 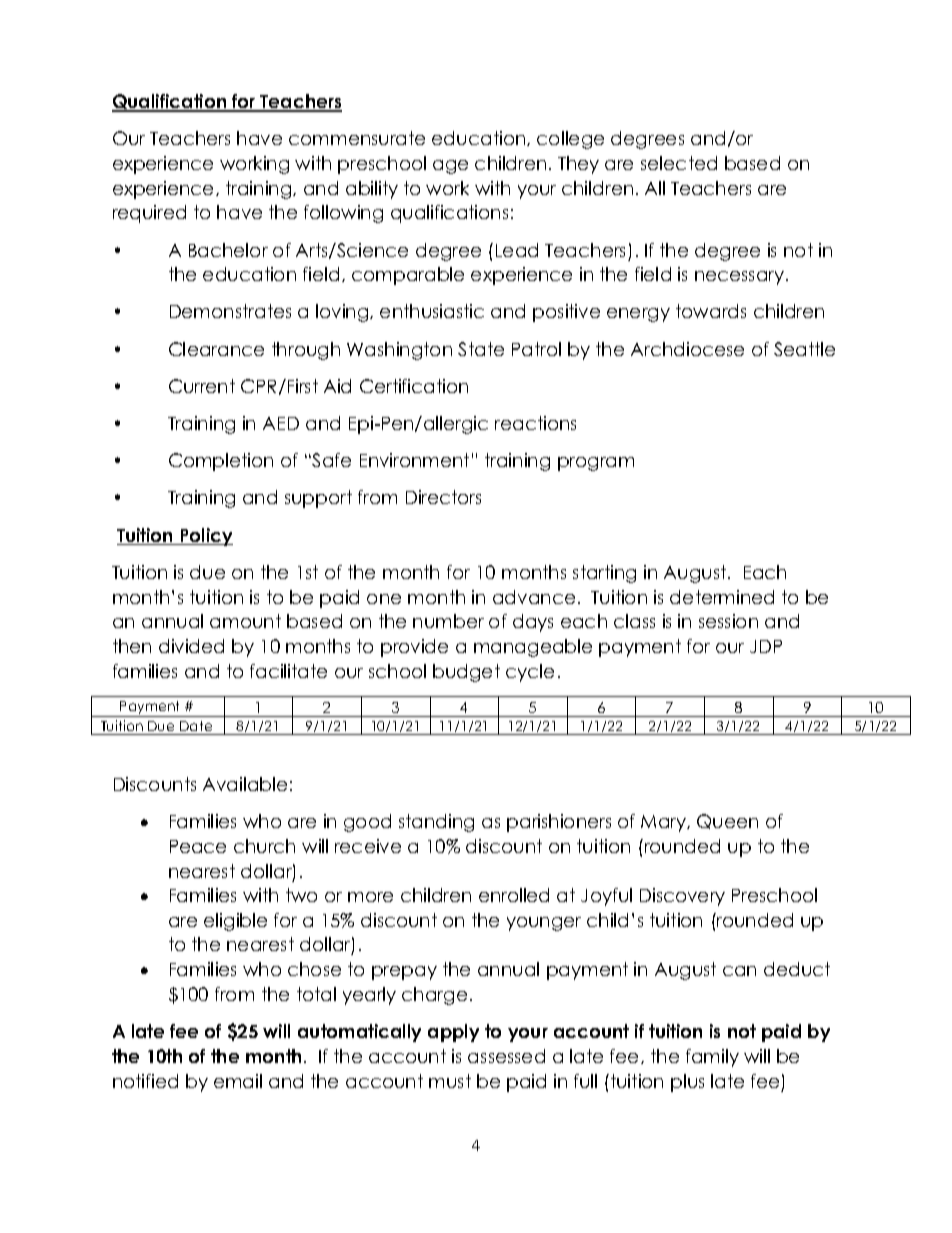 I want to click on email, so click(x=238, y=1081).
